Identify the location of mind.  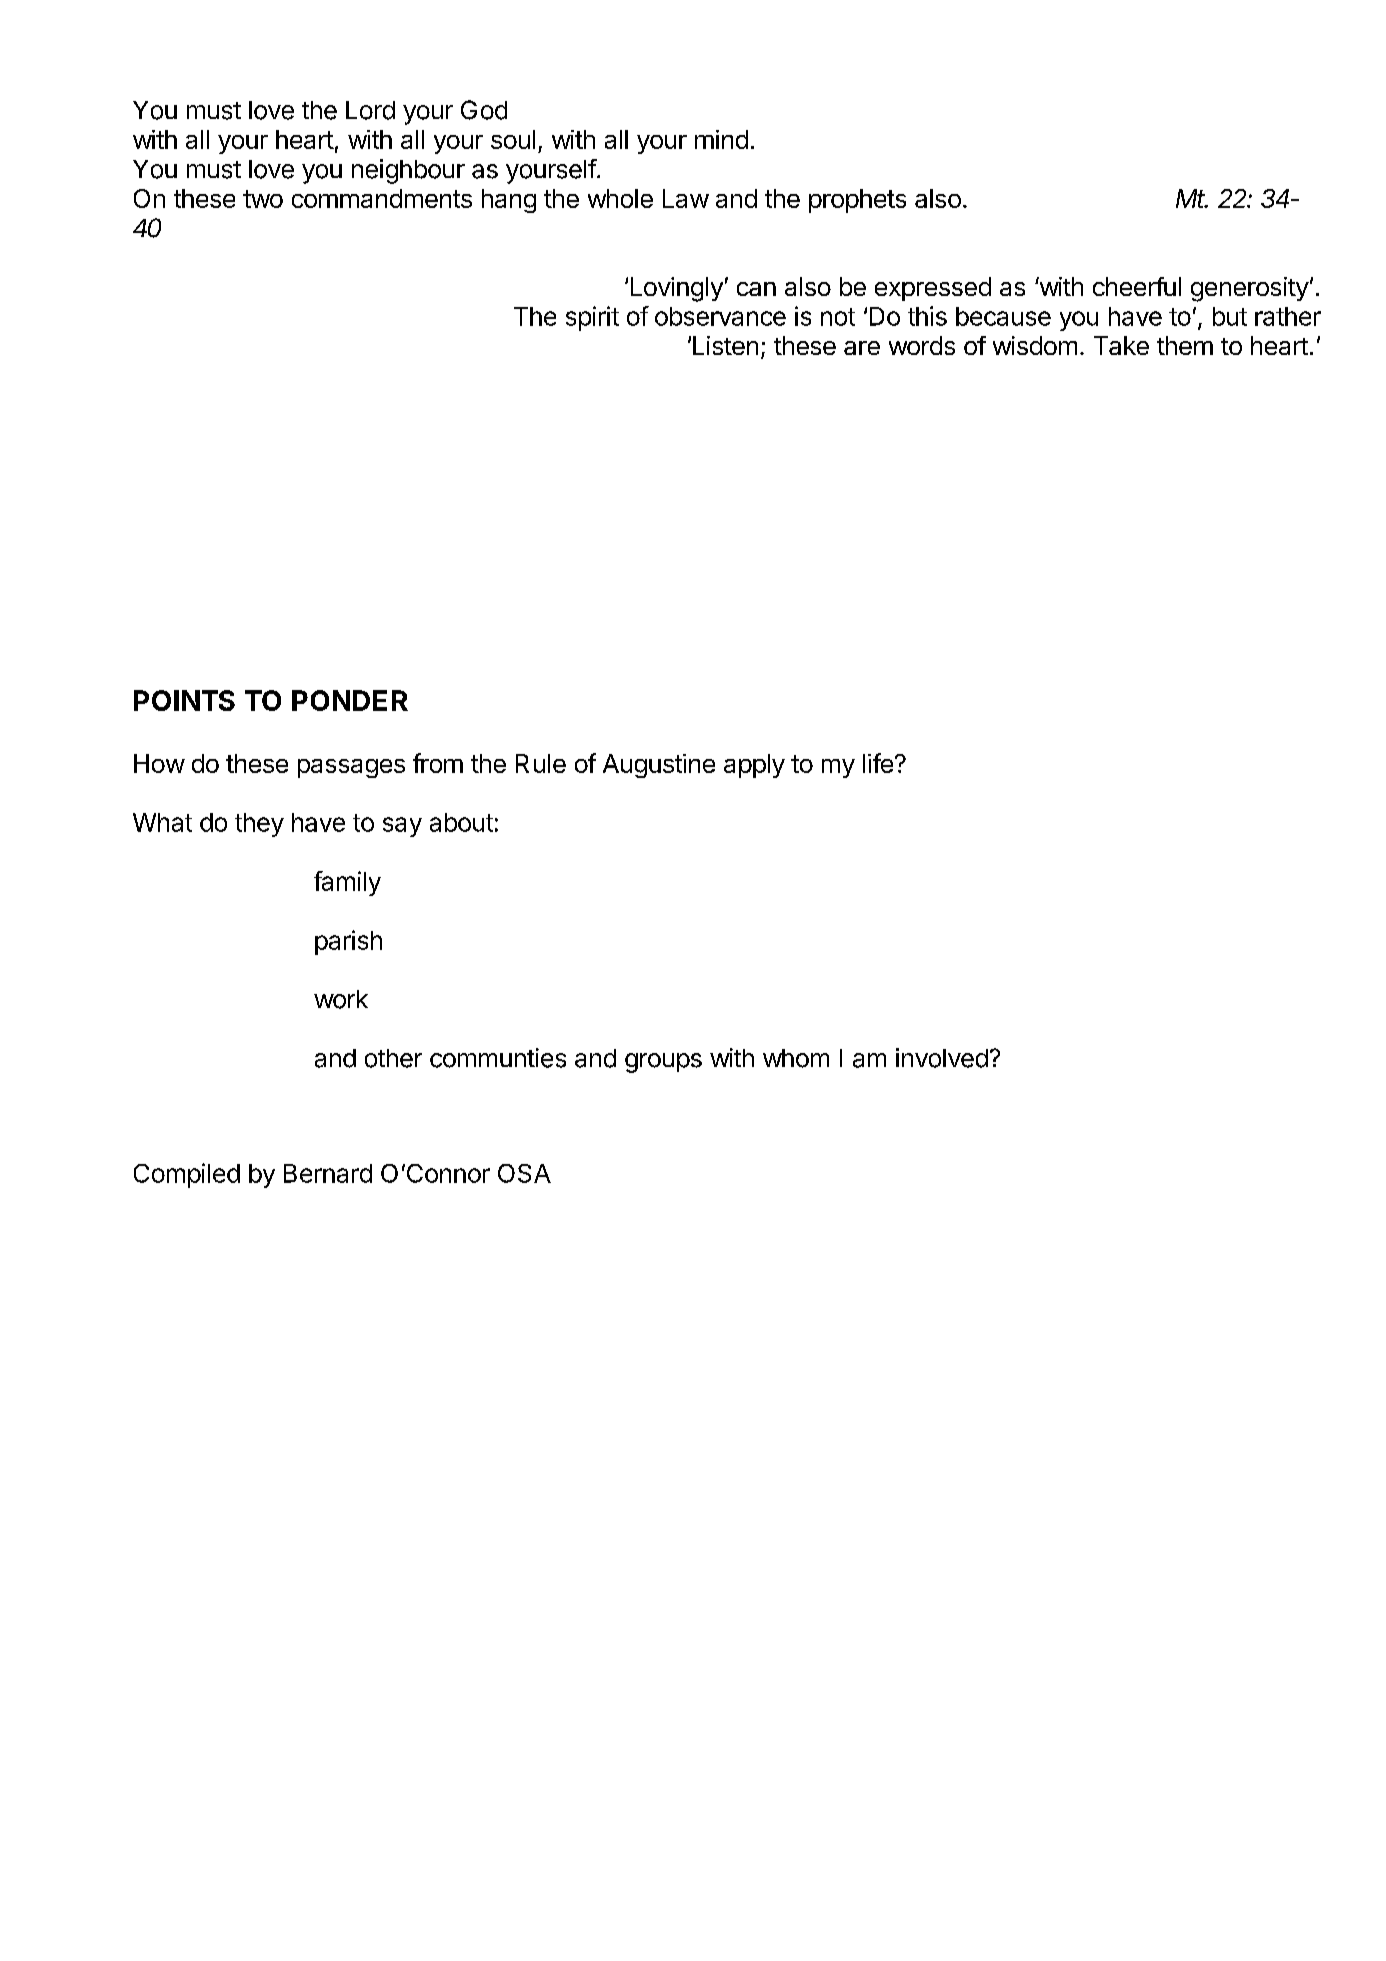
(721, 139).
